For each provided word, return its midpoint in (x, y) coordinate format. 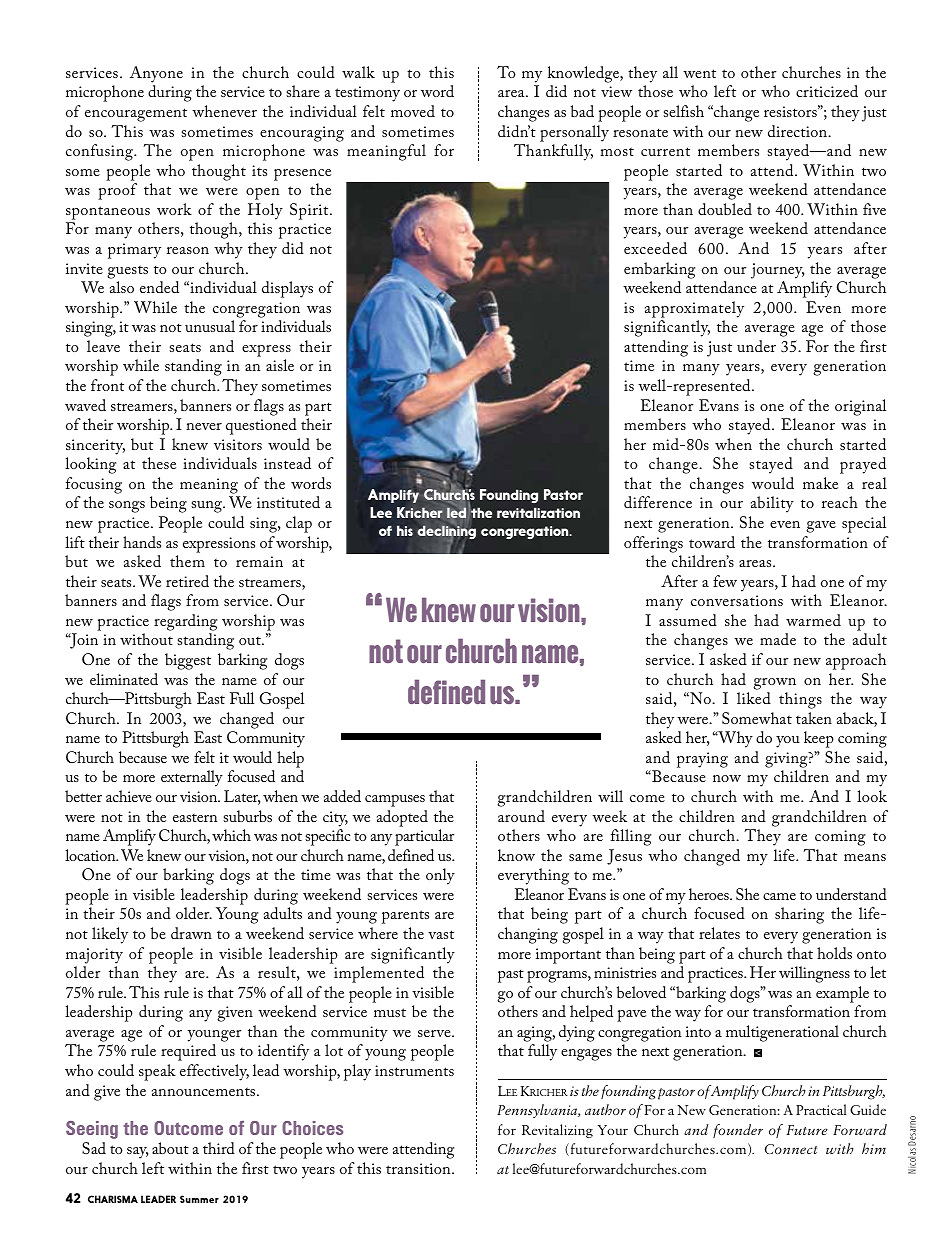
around (521, 816)
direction (799, 131)
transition (419, 1168)
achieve (129, 796)
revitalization (538, 512)
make (820, 483)
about (170, 1148)
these (159, 463)
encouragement (136, 115)
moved (413, 111)
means (865, 857)
